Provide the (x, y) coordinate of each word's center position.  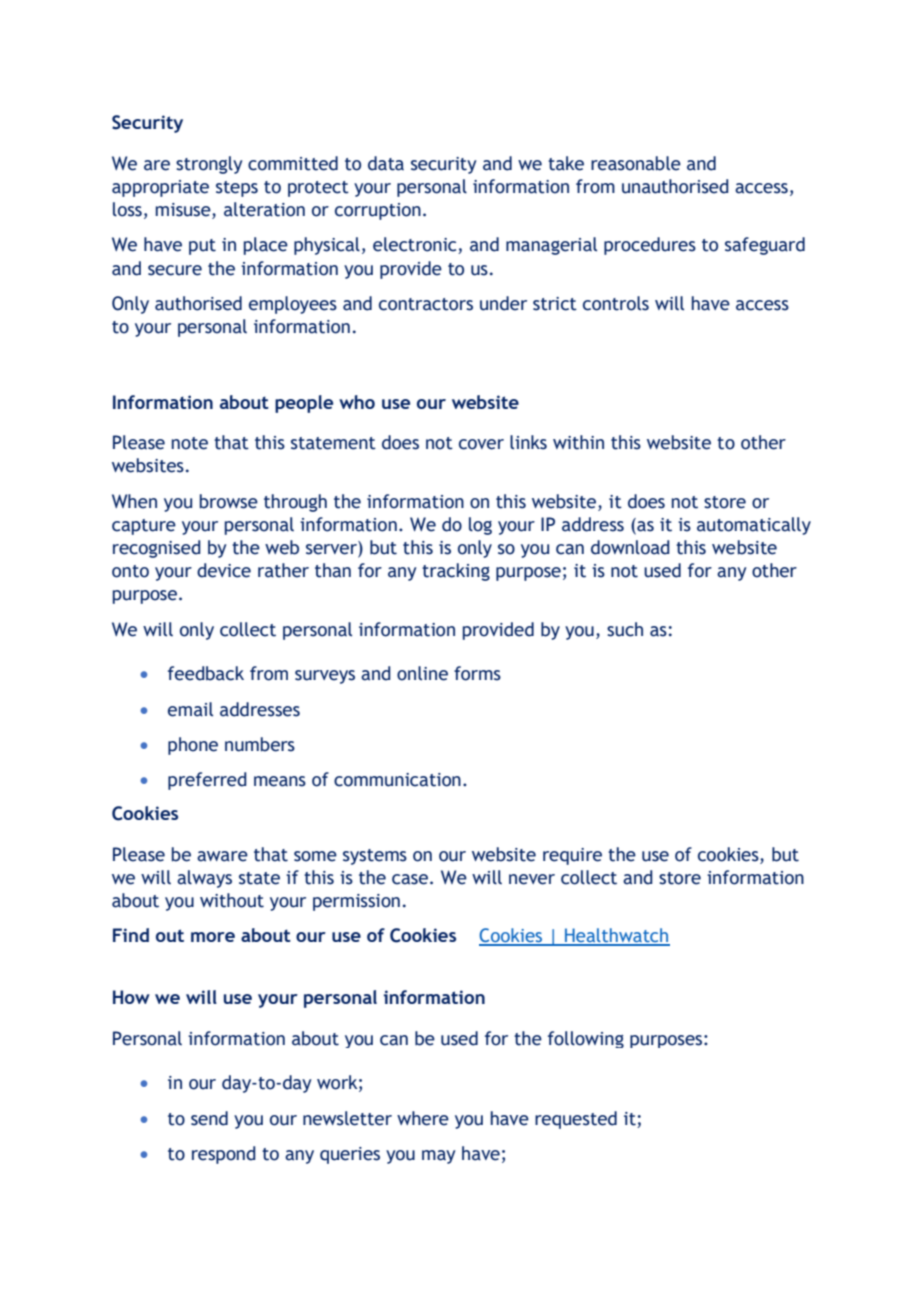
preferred (207, 781)
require (572, 856)
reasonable (636, 163)
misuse (184, 211)
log (480, 526)
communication (397, 780)
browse (229, 501)
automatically (754, 526)
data (386, 163)
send (209, 1118)
